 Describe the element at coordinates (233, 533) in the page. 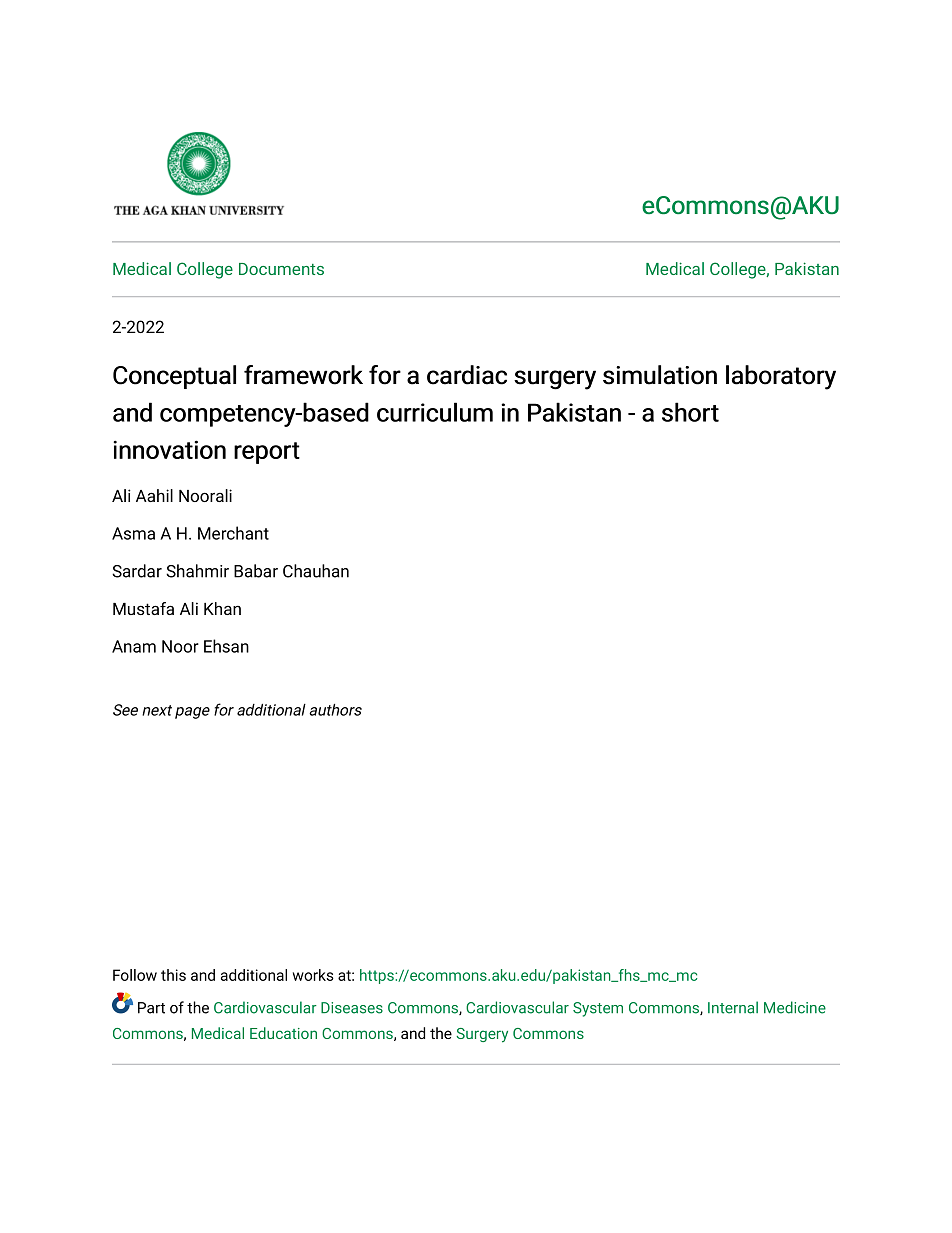

I see `Merchant` at that location.
